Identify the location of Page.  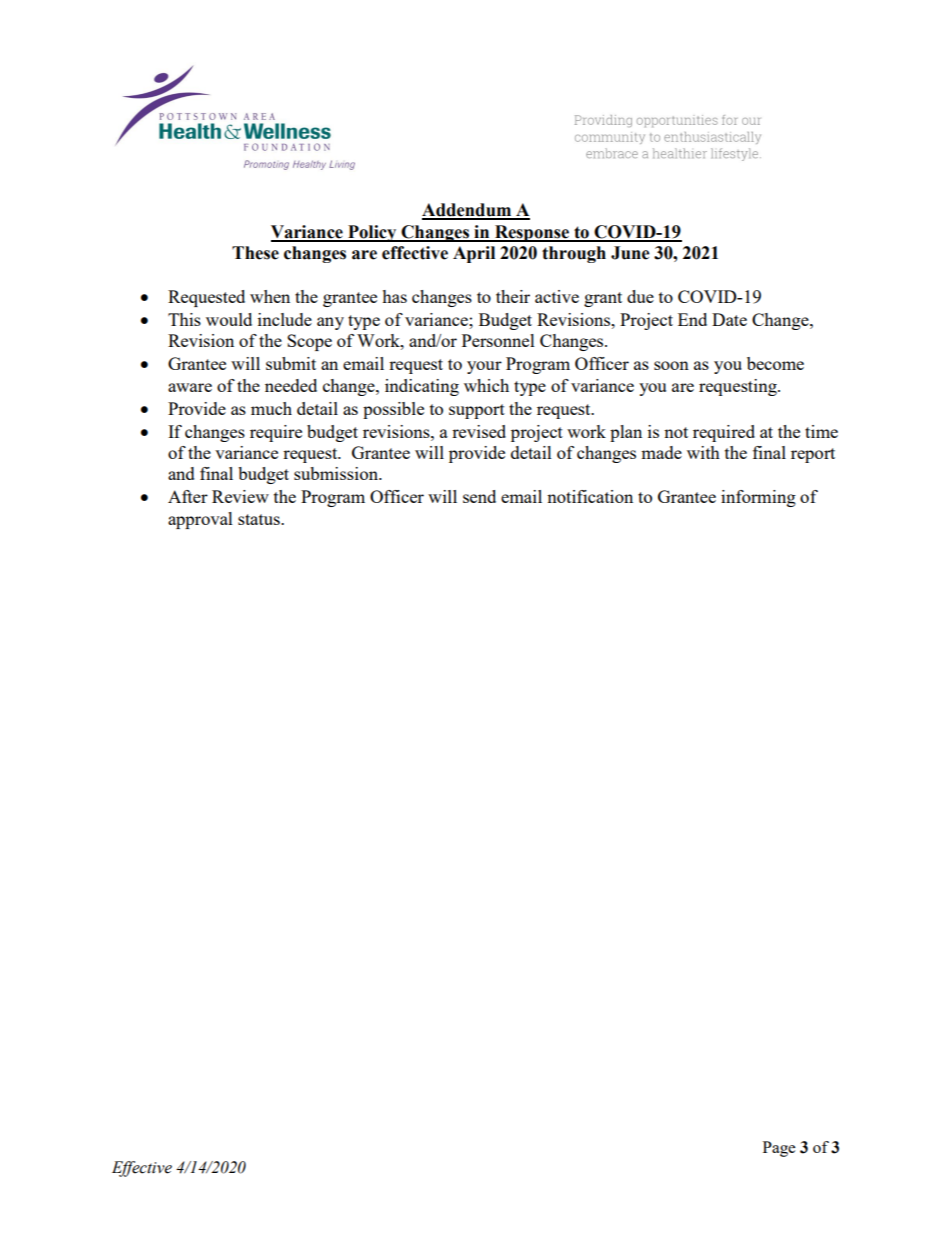
(779, 1149).
